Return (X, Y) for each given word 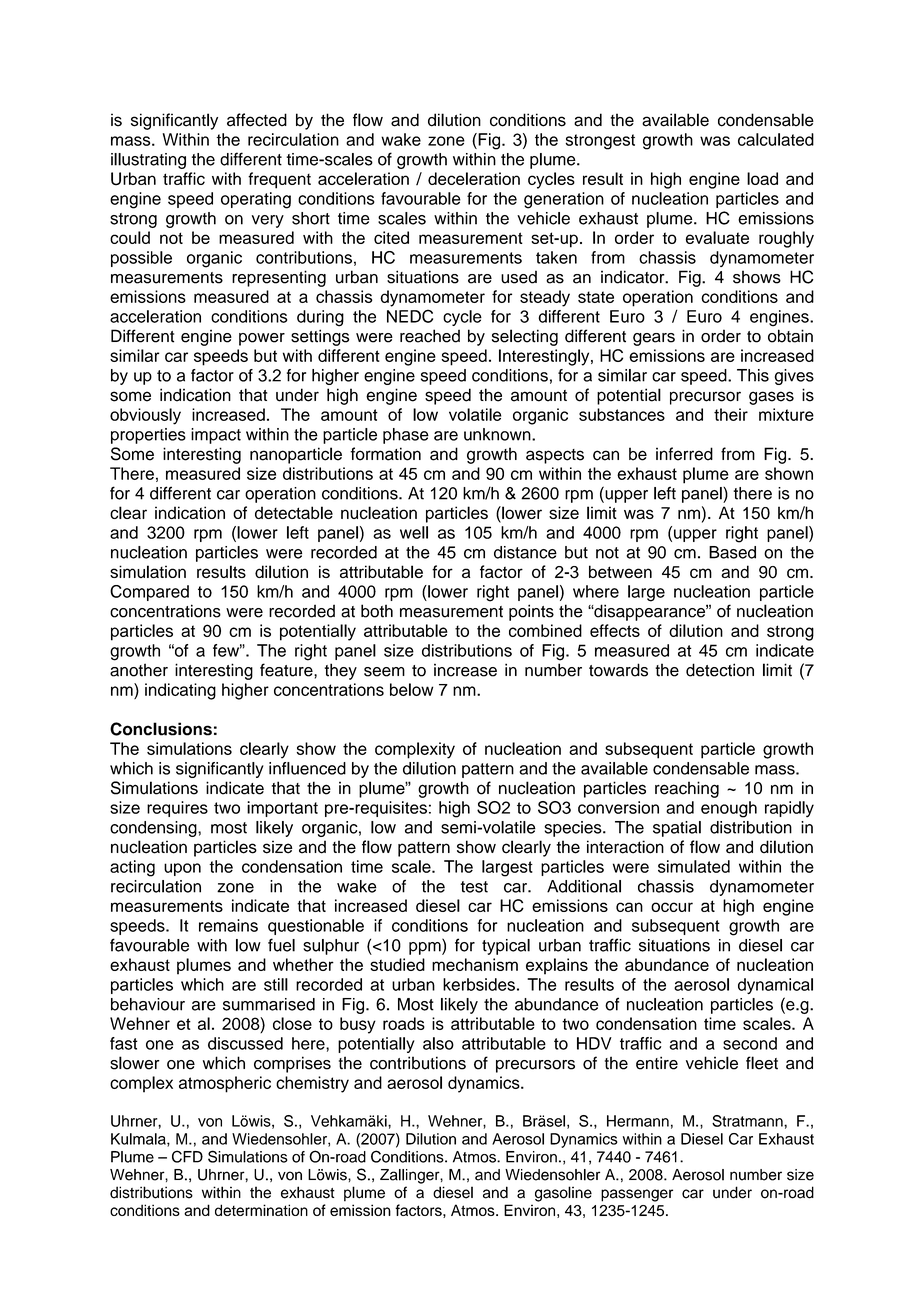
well (414, 532)
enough (729, 809)
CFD (187, 1156)
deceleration (474, 178)
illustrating (148, 161)
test (474, 887)
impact (216, 436)
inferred (684, 454)
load (762, 178)
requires (177, 809)
